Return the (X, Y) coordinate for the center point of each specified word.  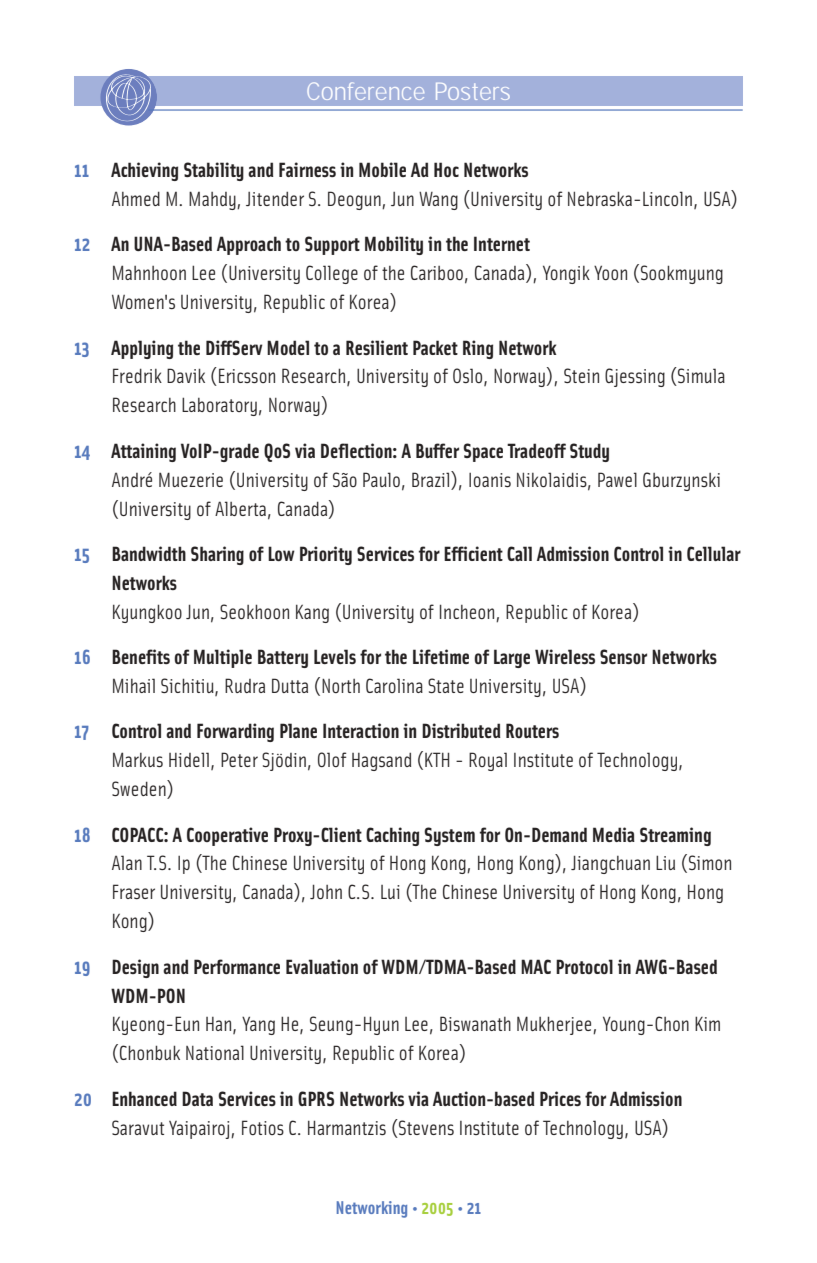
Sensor (623, 656)
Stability (214, 171)
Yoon (610, 272)
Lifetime (441, 656)
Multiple (223, 658)
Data (197, 1098)
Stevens (425, 1127)
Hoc (446, 169)
